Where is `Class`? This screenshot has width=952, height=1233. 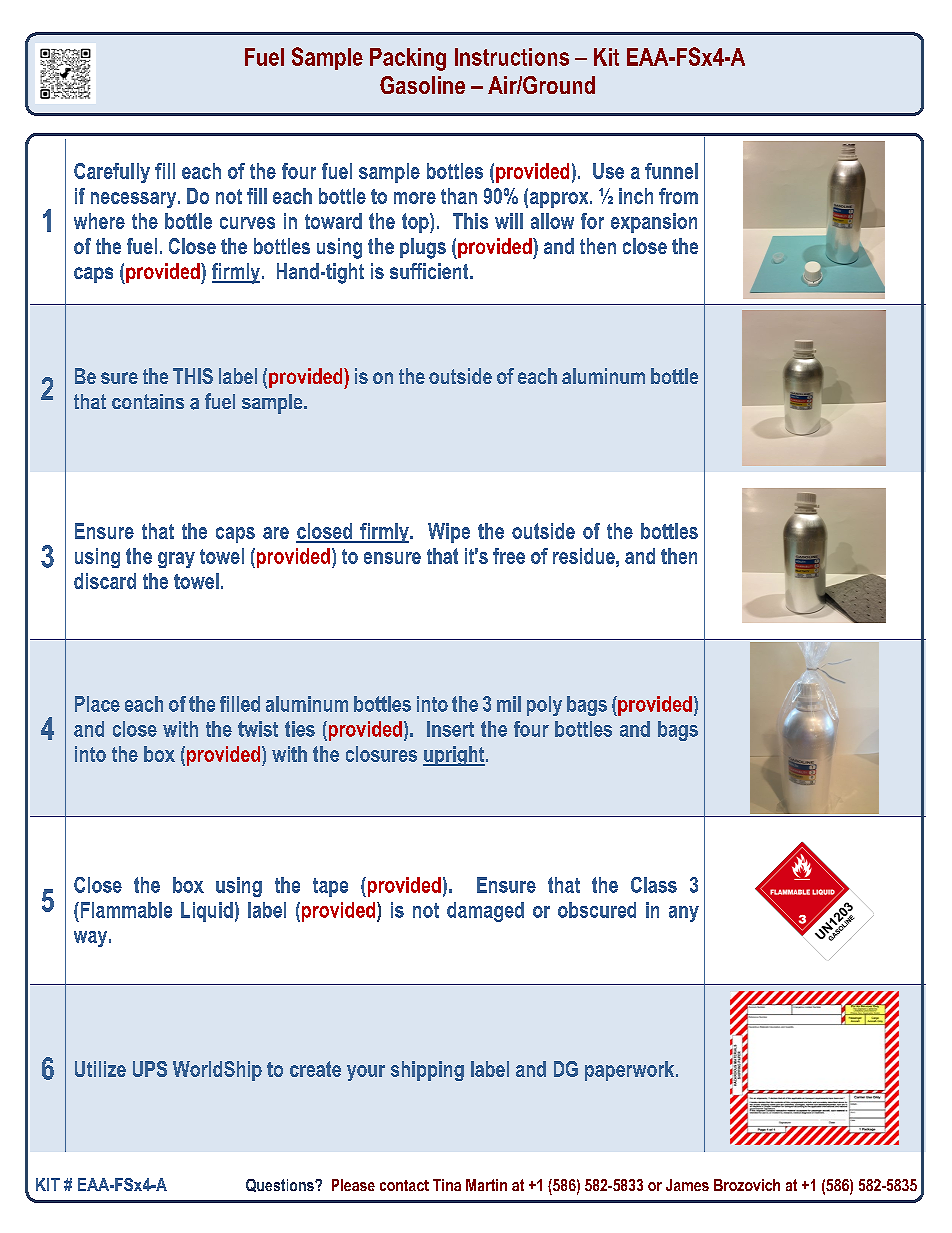
Class is located at coordinates (654, 885).
